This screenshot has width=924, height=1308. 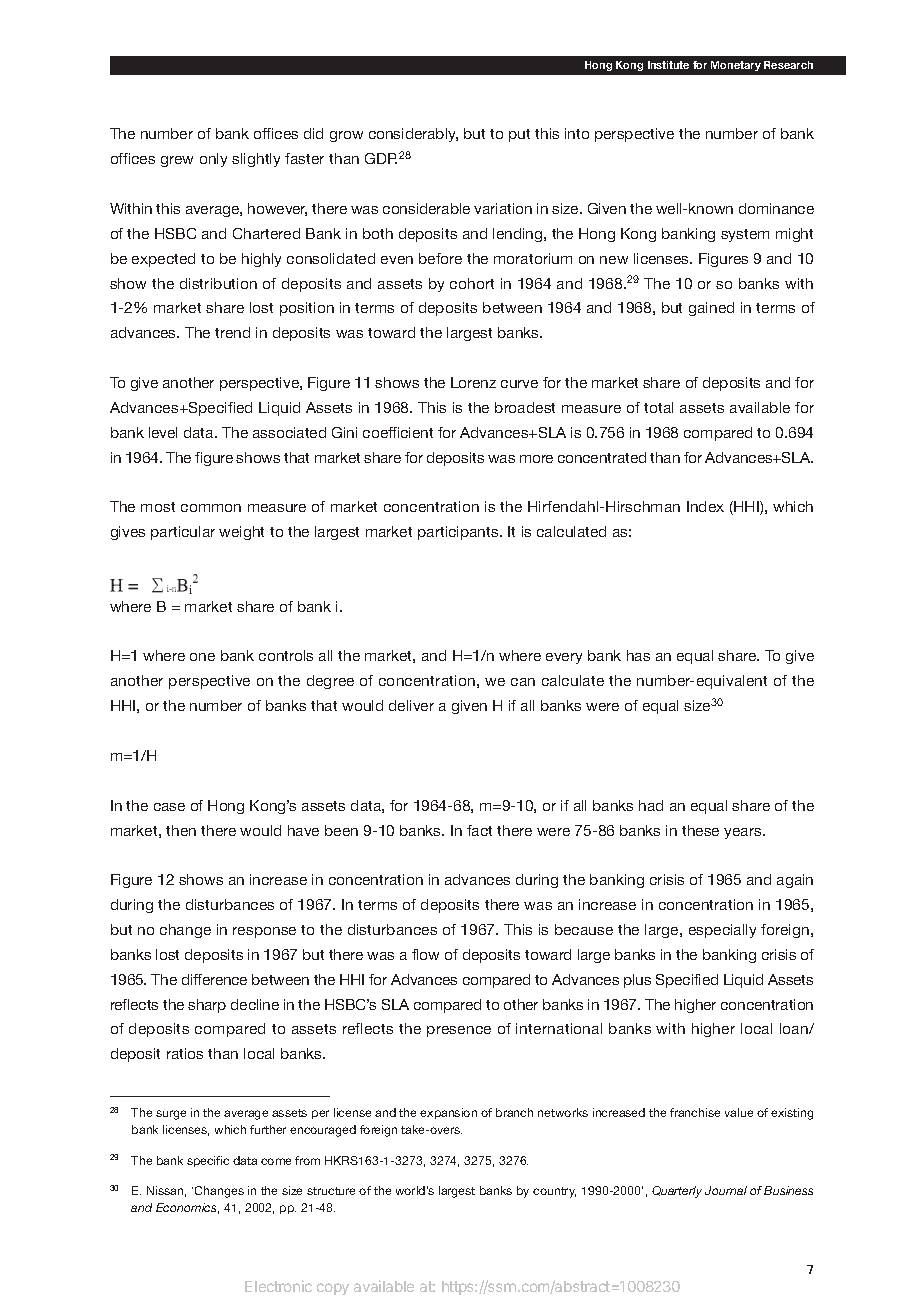 What do you see at coordinates (705, 506) in the screenshot?
I see `Index` at bounding box center [705, 506].
